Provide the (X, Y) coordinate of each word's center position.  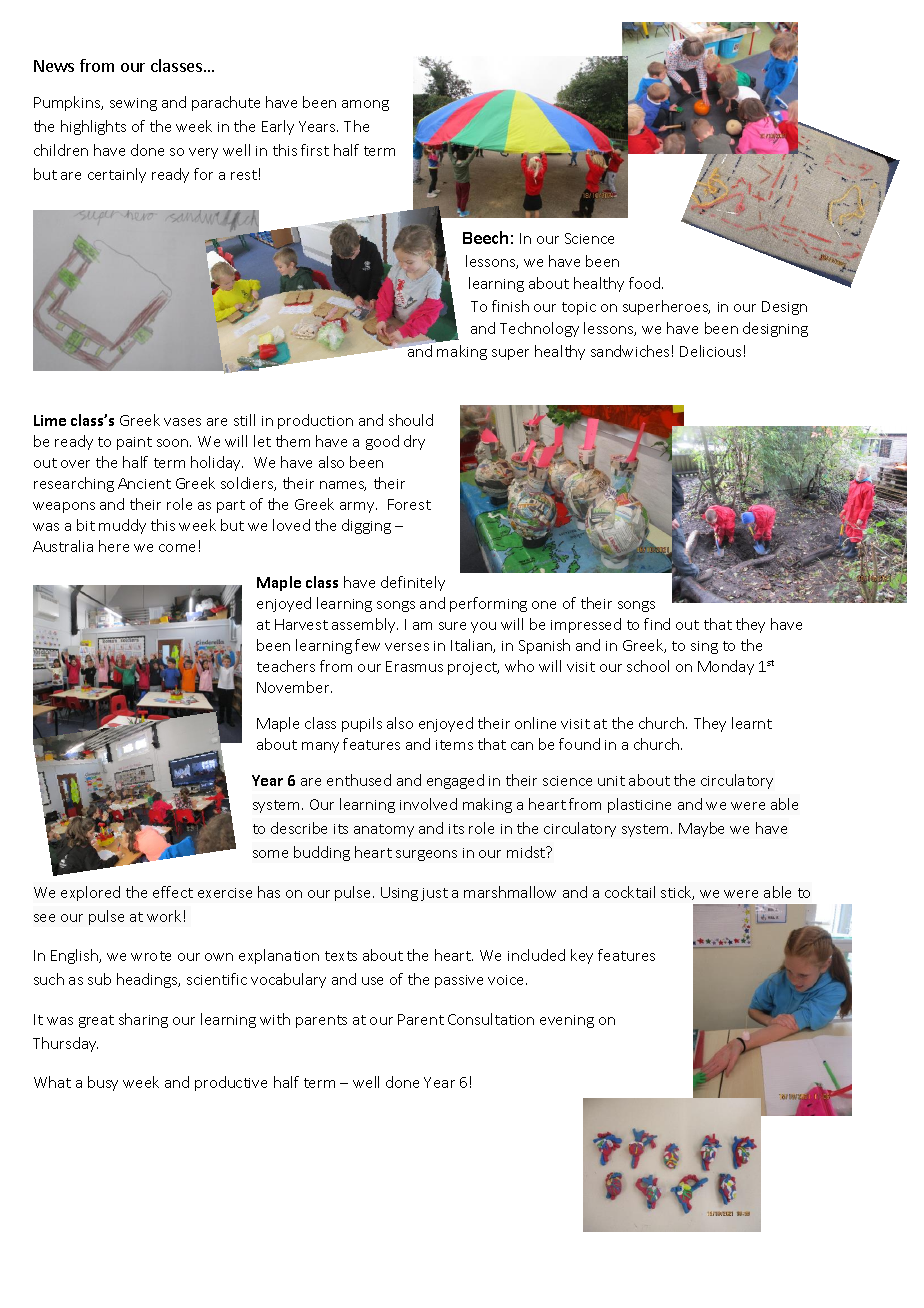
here (114, 546)
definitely (413, 583)
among (365, 105)
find (657, 624)
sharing (143, 1020)
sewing (133, 104)
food (644, 283)
